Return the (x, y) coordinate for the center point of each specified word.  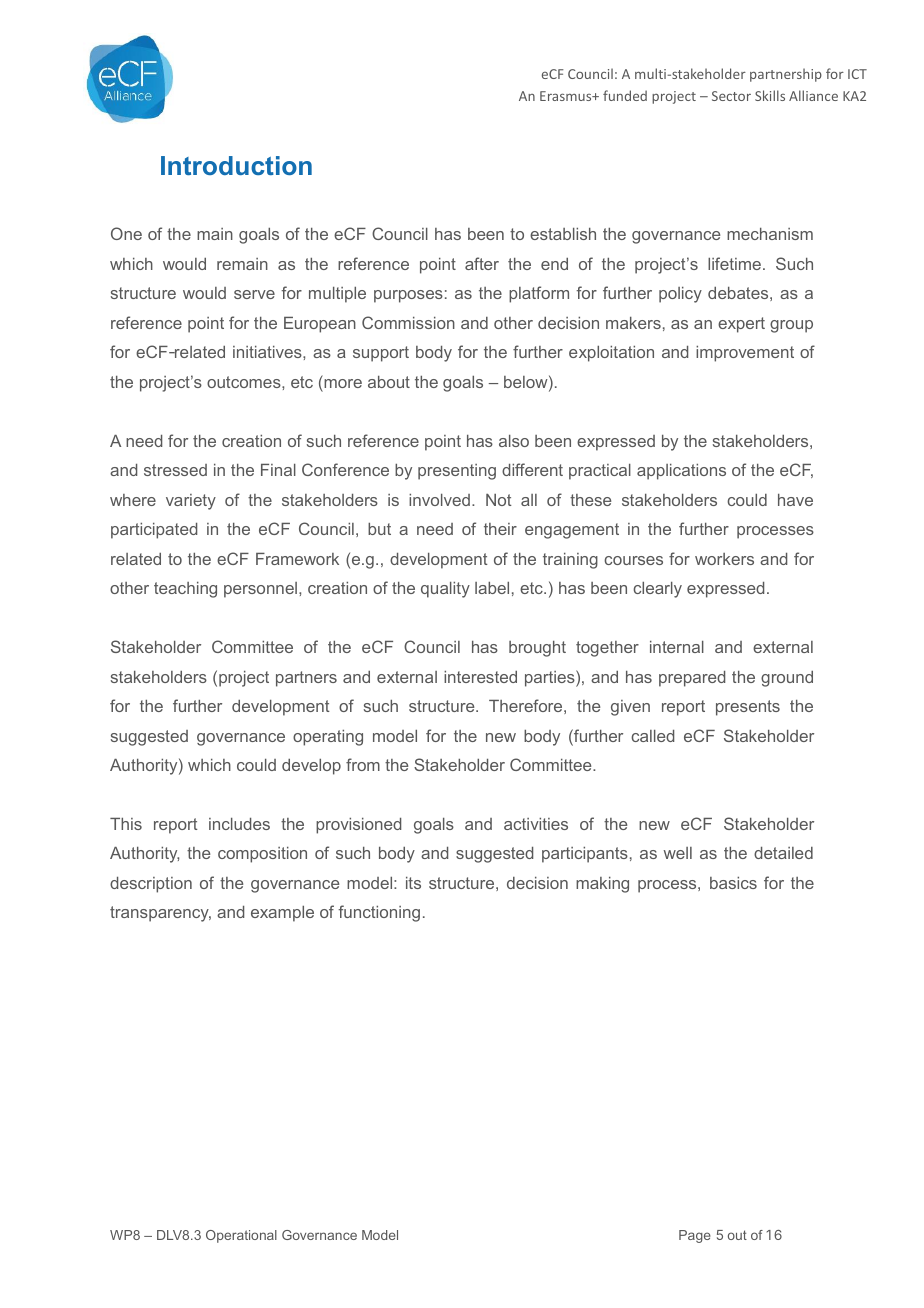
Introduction (236, 165)
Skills (770, 95)
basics (733, 883)
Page (695, 1236)
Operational (241, 1236)
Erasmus (567, 96)
